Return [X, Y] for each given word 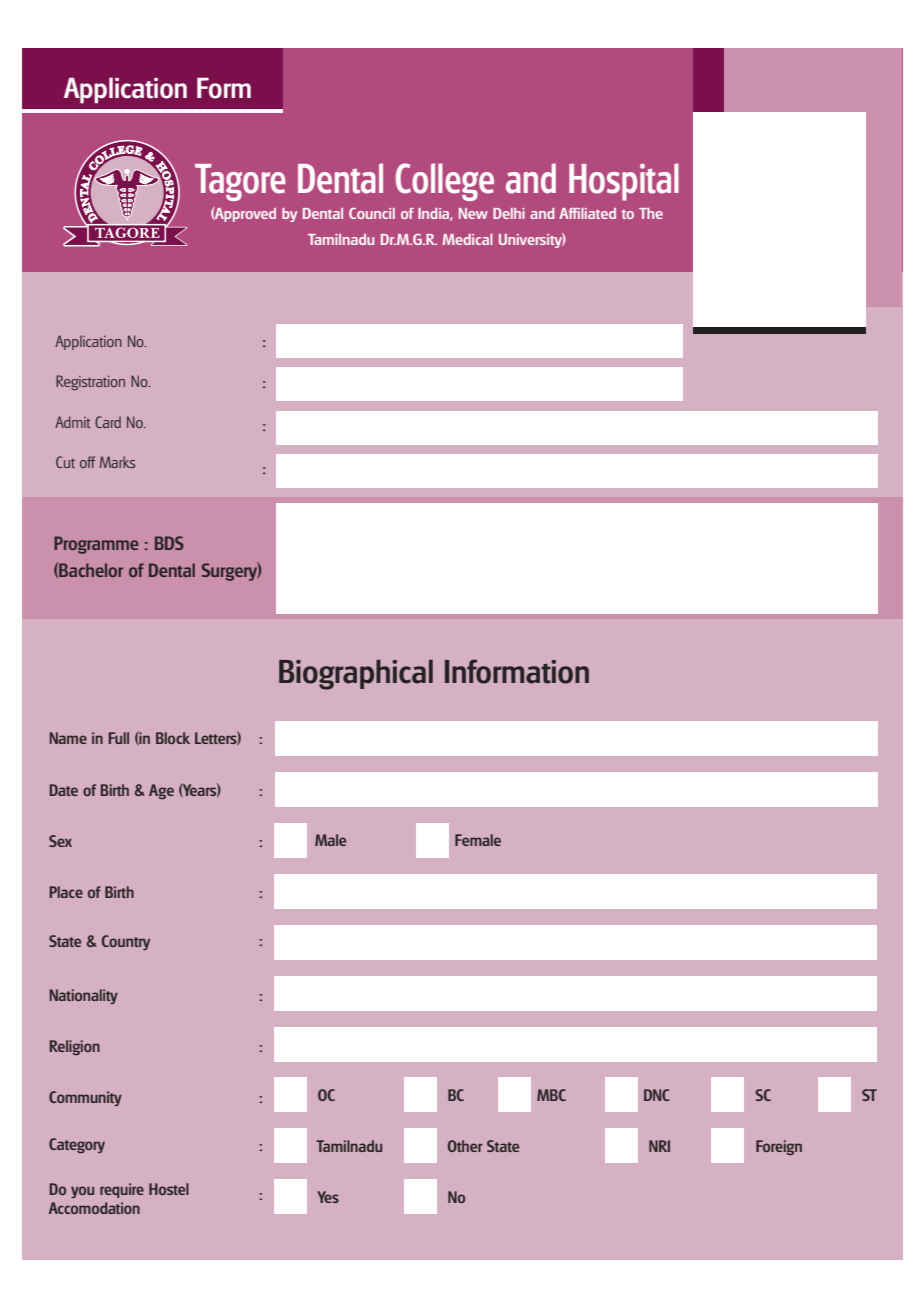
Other [465, 1146]
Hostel [169, 1189]
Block [173, 738]
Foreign [779, 1147]
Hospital [624, 182]
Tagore [240, 182]
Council [372, 213]
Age [161, 791]
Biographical [356, 674]
